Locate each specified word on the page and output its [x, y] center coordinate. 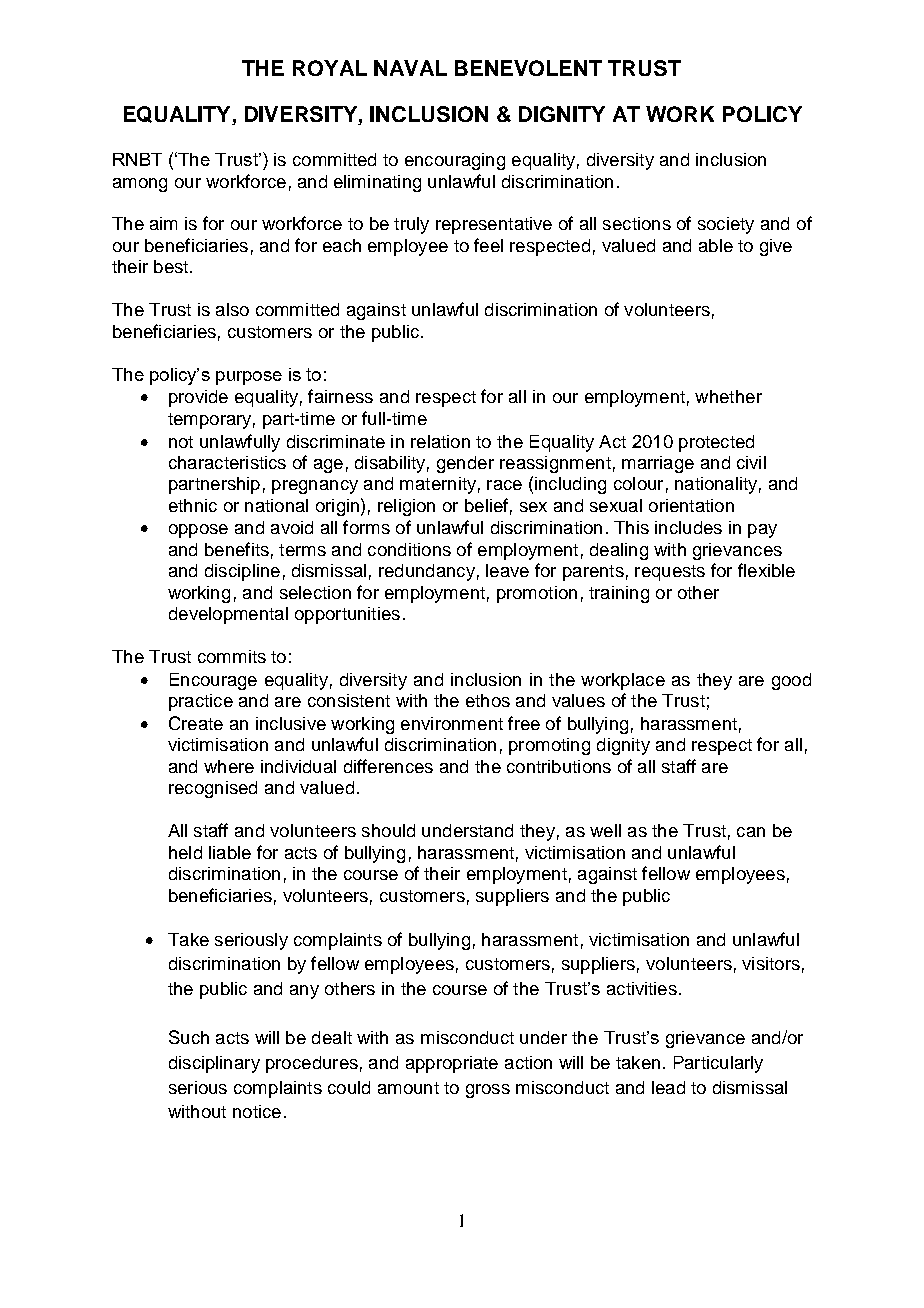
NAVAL [410, 68]
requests [670, 573]
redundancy [427, 572]
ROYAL [330, 68]
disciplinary [214, 1064]
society [726, 225]
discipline [242, 572]
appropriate [452, 1064]
